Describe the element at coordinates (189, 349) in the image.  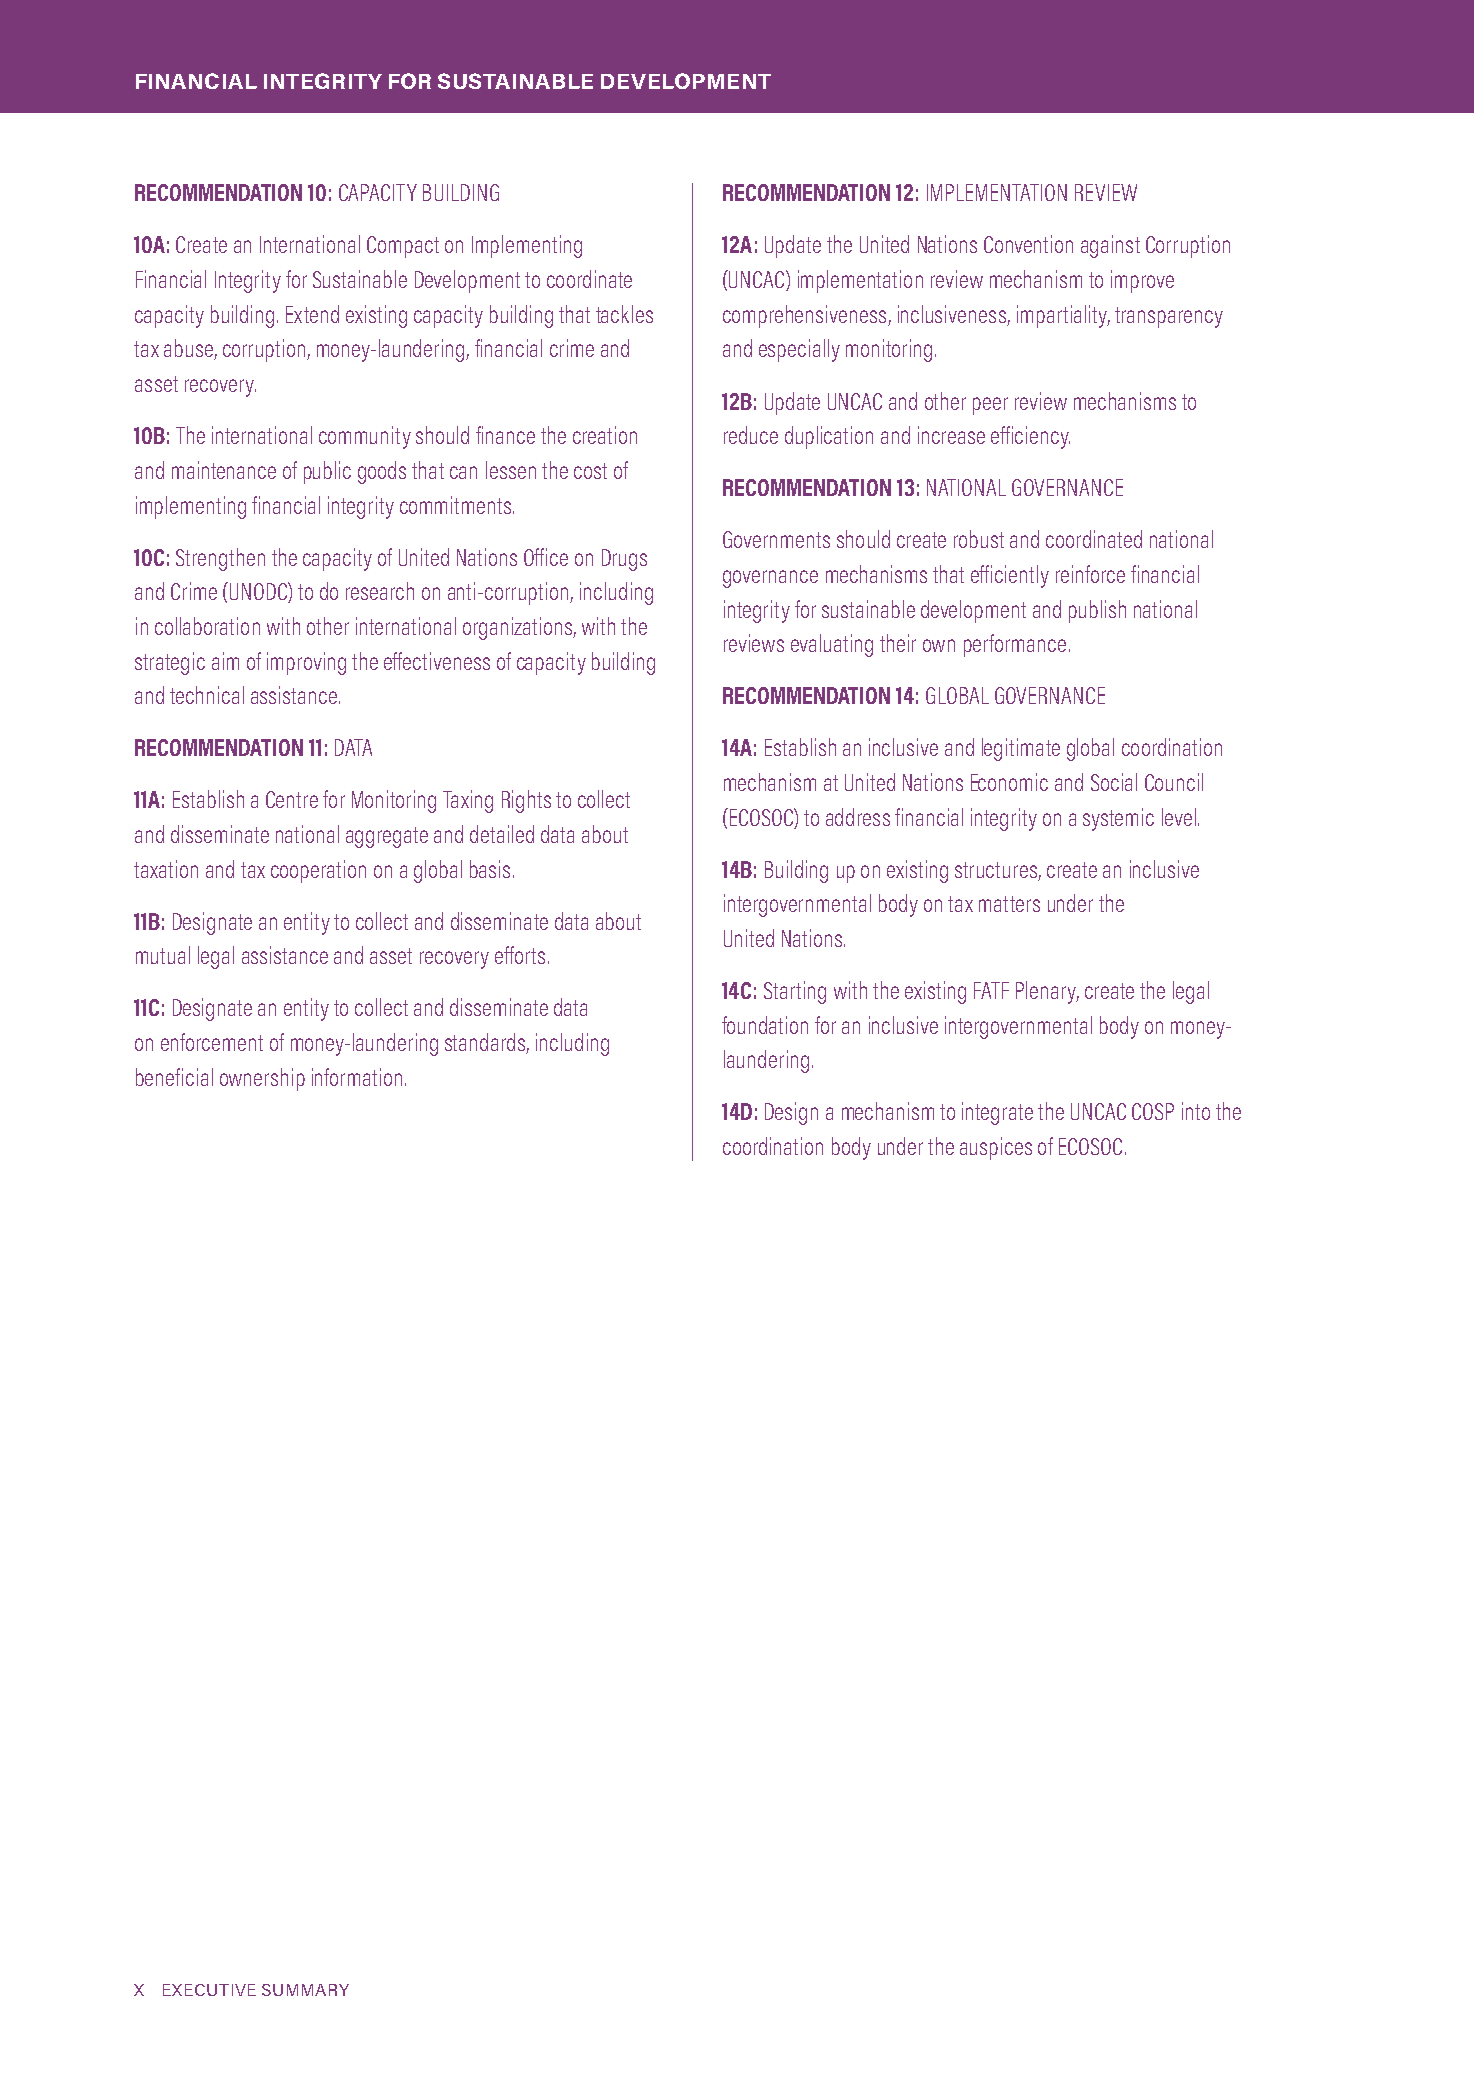
I see `abuse` at that location.
